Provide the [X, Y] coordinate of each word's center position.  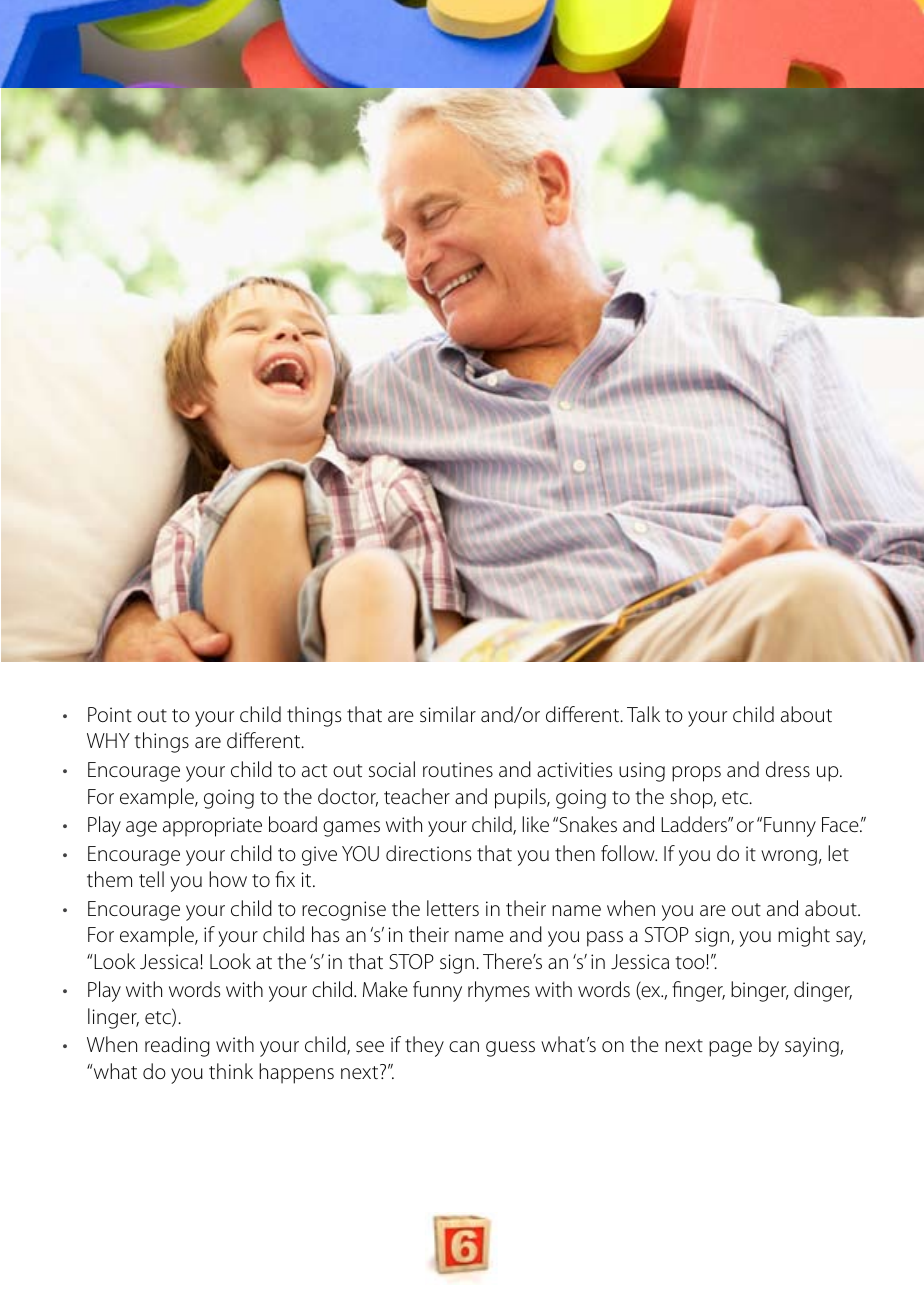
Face [841, 825]
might [804, 936]
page [730, 1049]
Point [110, 714]
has [325, 934]
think [231, 1071]
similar [448, 714]
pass [605, 939]
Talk [643, 714]
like [535, 824]
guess [510, 1049]
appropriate [212, 827]
